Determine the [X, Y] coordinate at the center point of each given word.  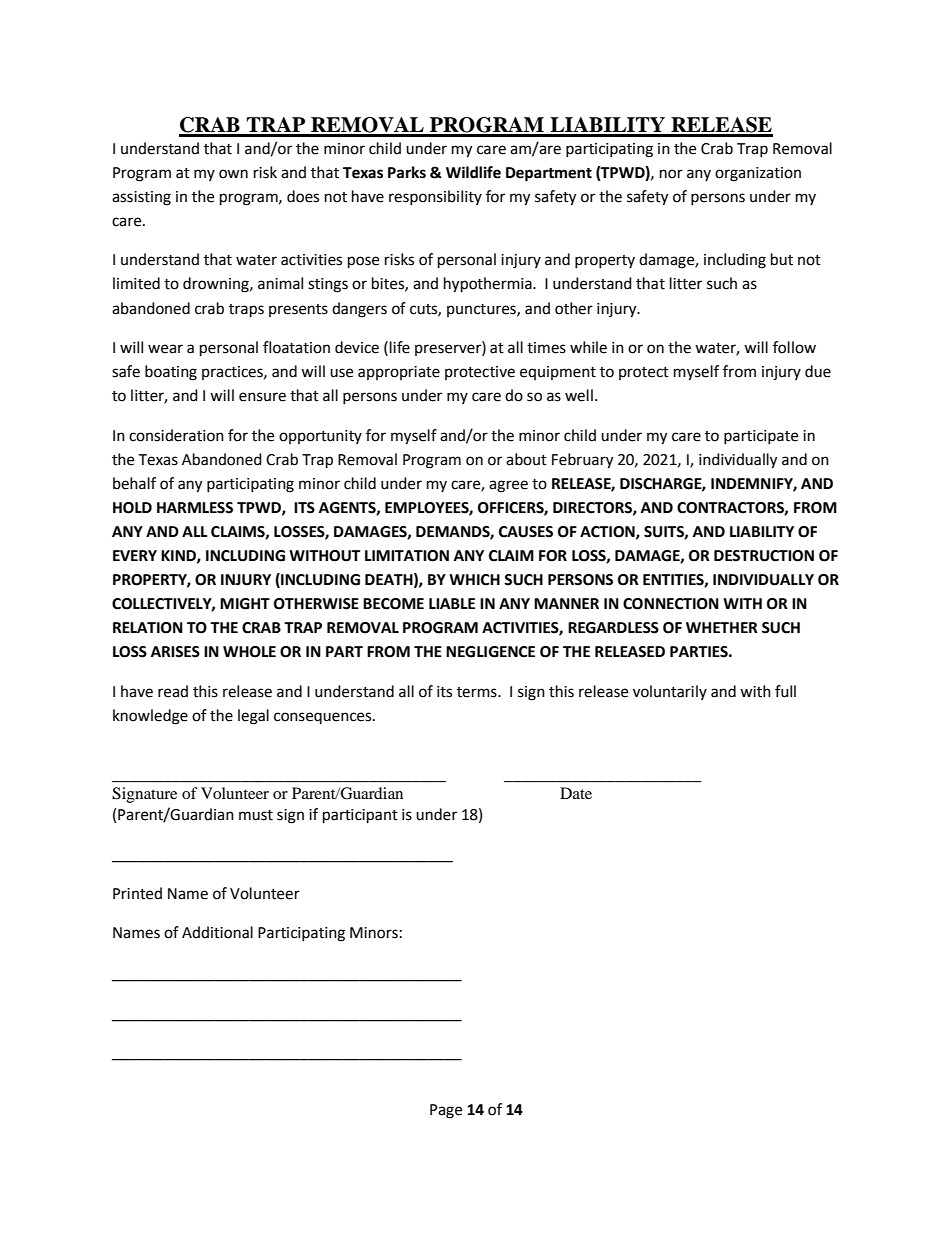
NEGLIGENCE [490, 652]
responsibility [435, 197]
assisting [141, 198]
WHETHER [722, 627]
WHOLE [249, 652]
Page [446, 1111]
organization [758, 174]
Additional [217, 932]
